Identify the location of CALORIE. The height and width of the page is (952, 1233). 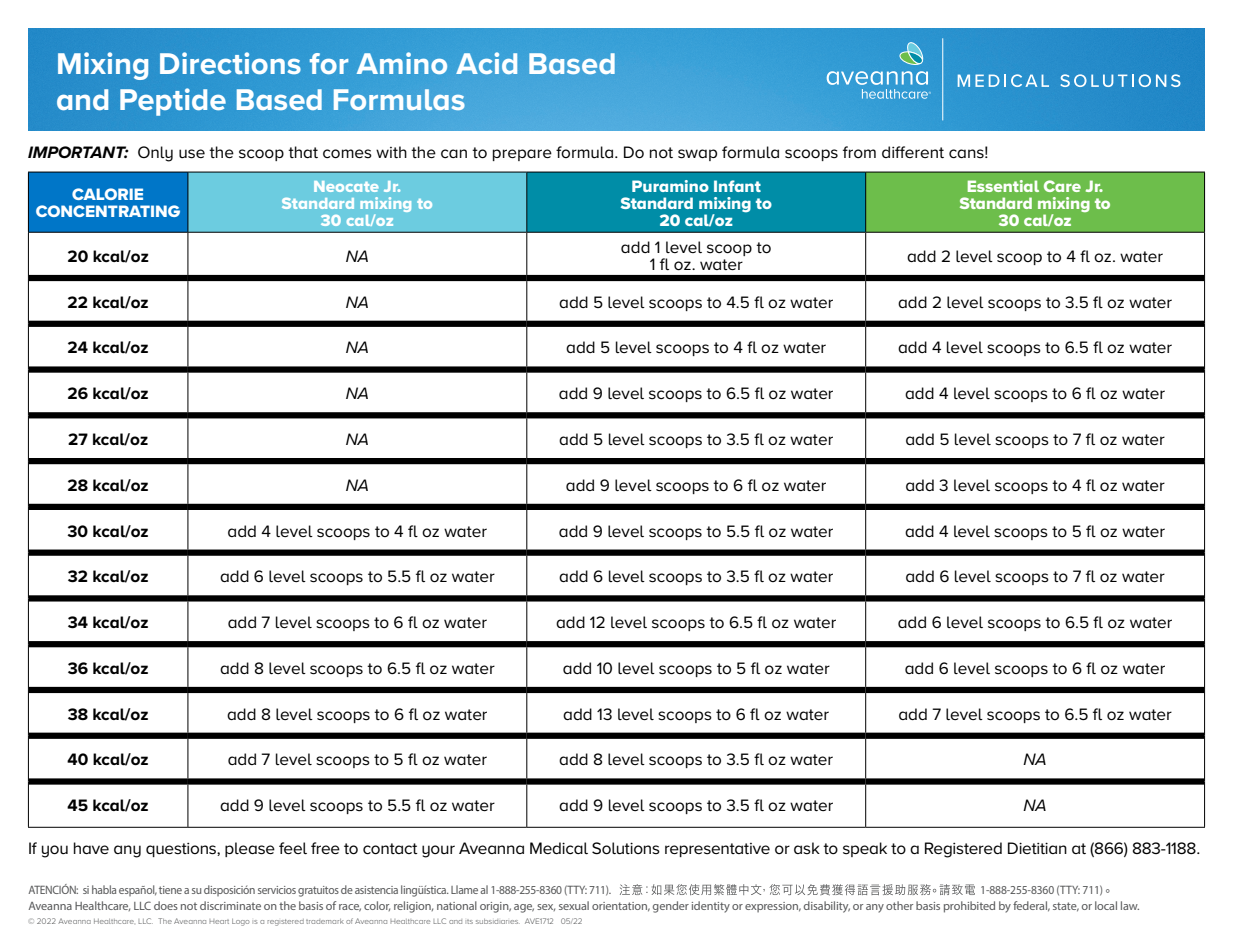
(107, 194).
